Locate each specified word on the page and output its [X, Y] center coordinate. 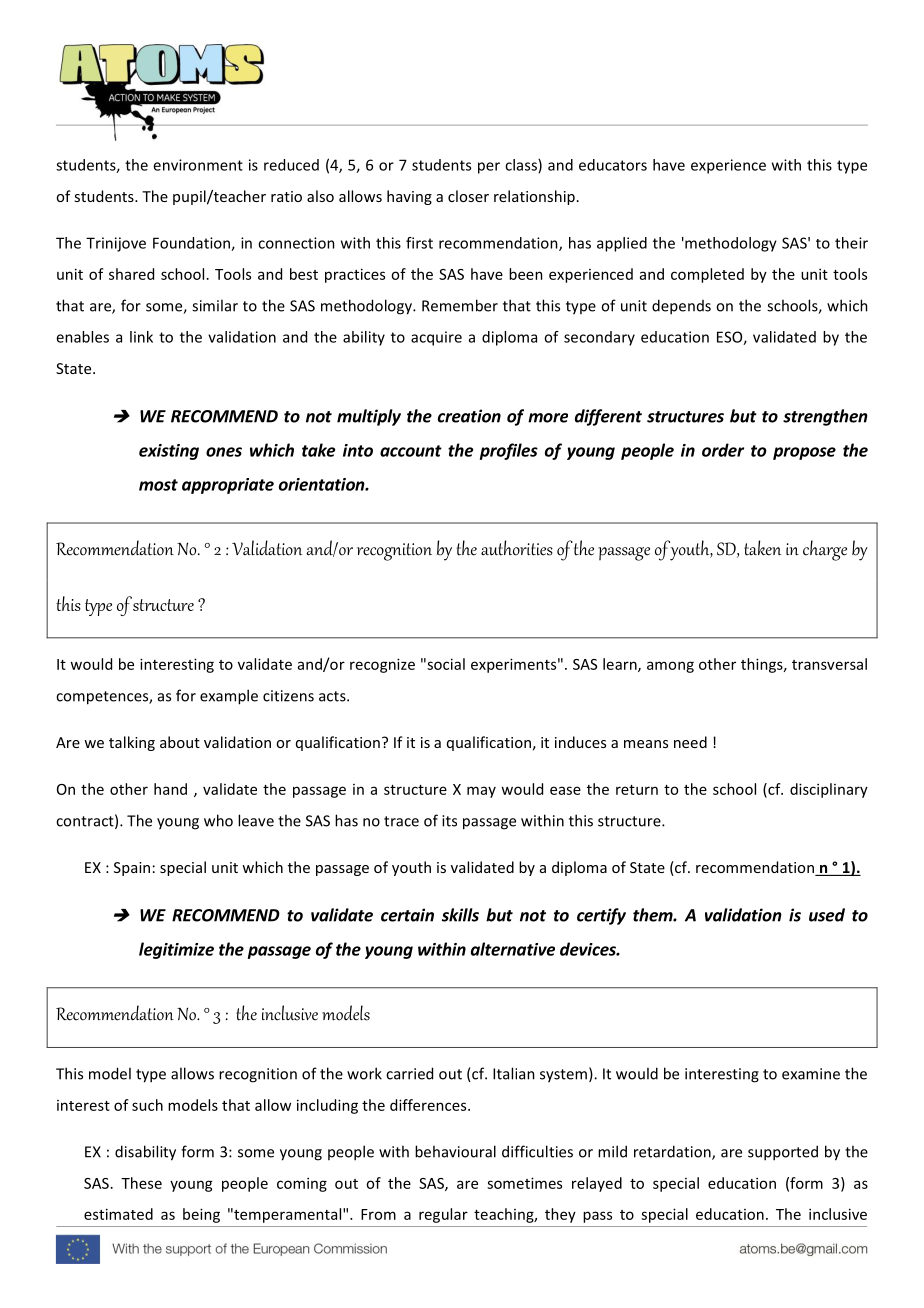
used [827, 915]
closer [468, 196]
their [851, 243]
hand [170, 789]
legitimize [176, 950]
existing [169, 452]
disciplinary [829, 790]
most [158, 485]
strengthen [825, 417]
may [481, 792]
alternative [513, 949]
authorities [517, 548]
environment [198, 165]
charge [825, 550]
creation [469, 416]
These [141, 1183]
